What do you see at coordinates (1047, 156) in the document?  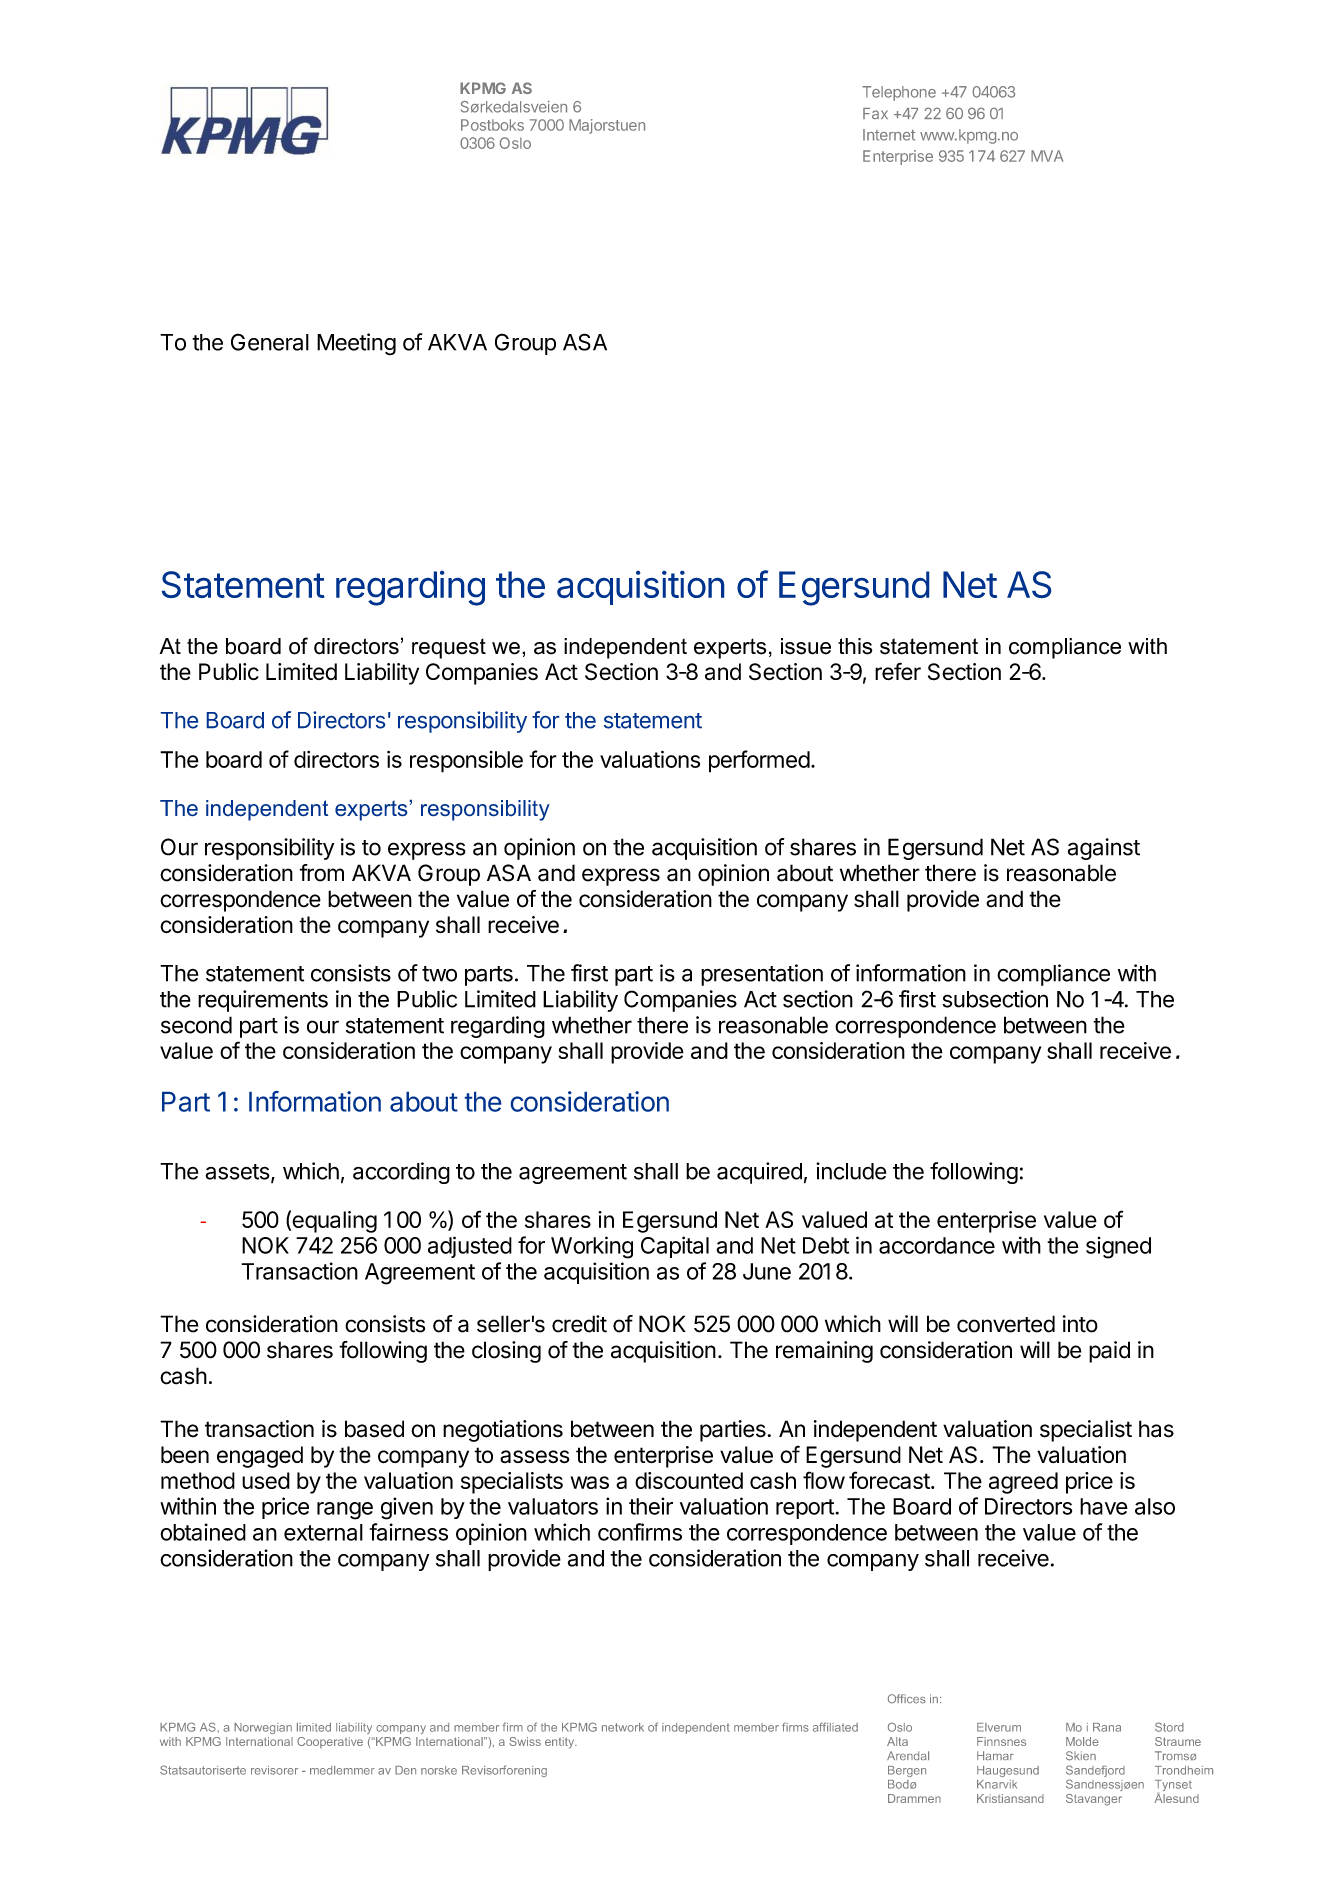 I see `MVA` at bounding box center [1047, 156].
